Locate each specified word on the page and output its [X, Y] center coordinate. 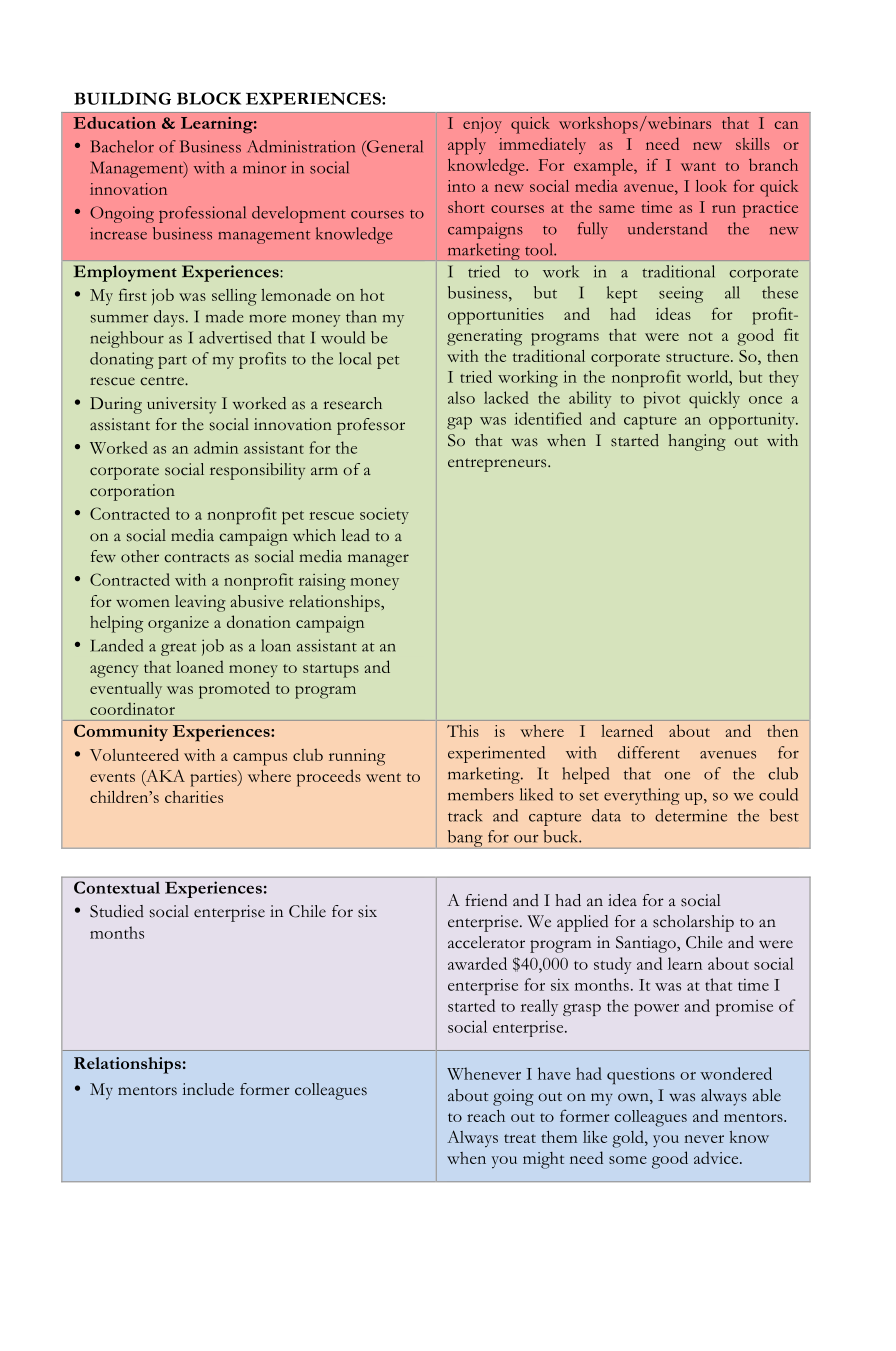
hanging [697, 442]
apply [467, 146]
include [208, 1089]
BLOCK [209, 98]
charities [194, 797]
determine [691, 815]
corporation [132, 492]
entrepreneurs [498, 465]
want [698, 166]
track [465, 815]
